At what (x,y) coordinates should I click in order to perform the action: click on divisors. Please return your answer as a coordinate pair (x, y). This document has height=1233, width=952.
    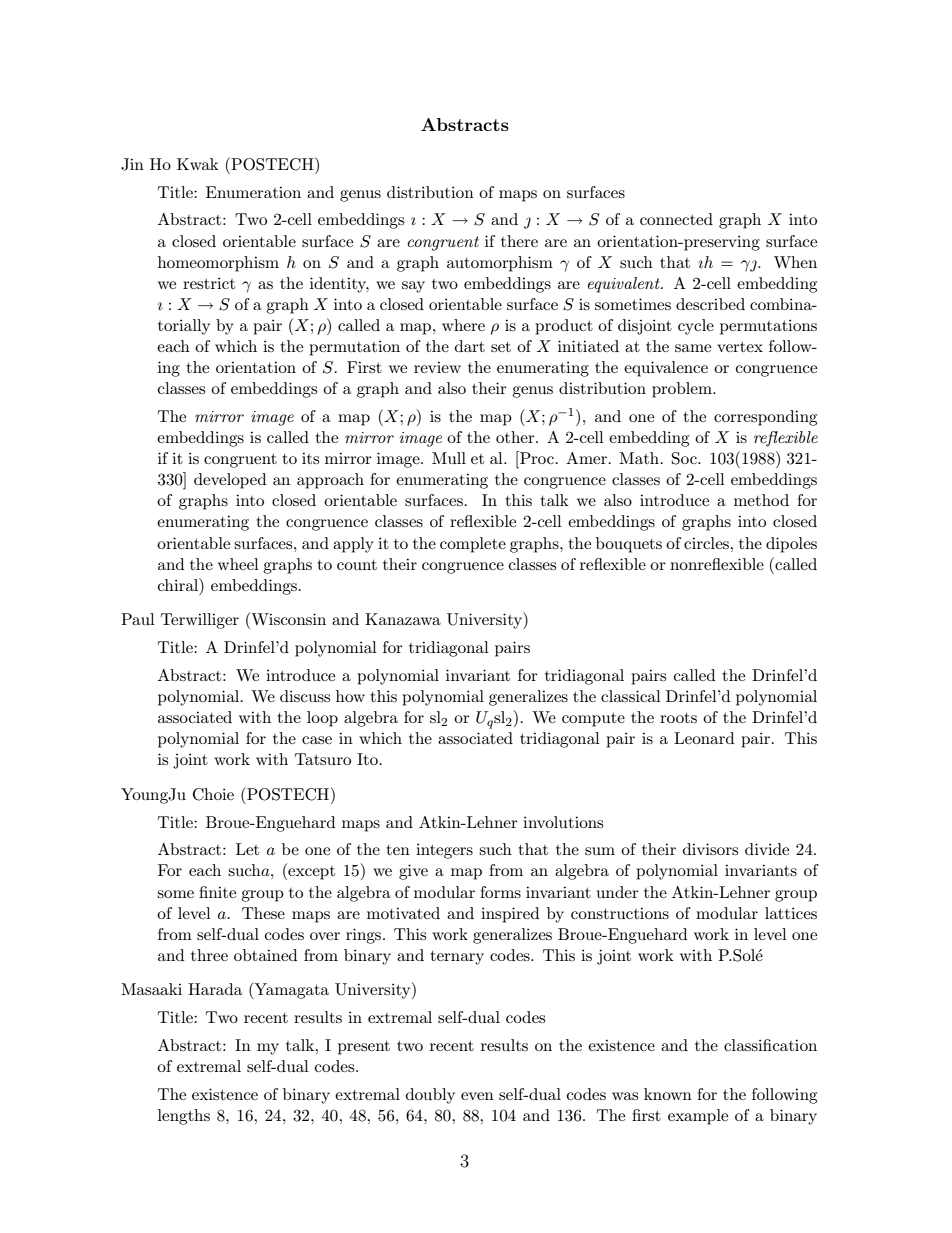
    Looking at the image, I should click on (710, 849).
